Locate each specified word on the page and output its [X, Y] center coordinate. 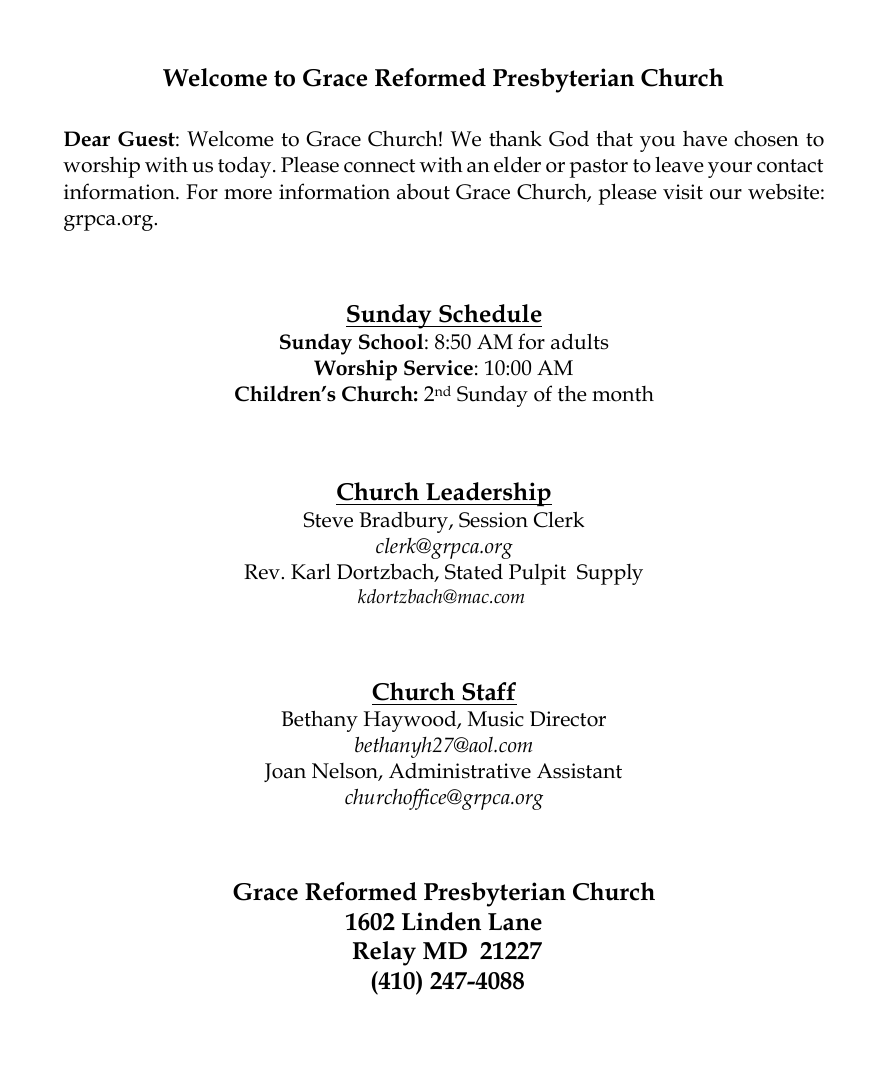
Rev [262, 572]
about [423, 192]
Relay [384, 953]
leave [679, 164]
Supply [610, 574]
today [246, 167]
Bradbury [404, 522]
